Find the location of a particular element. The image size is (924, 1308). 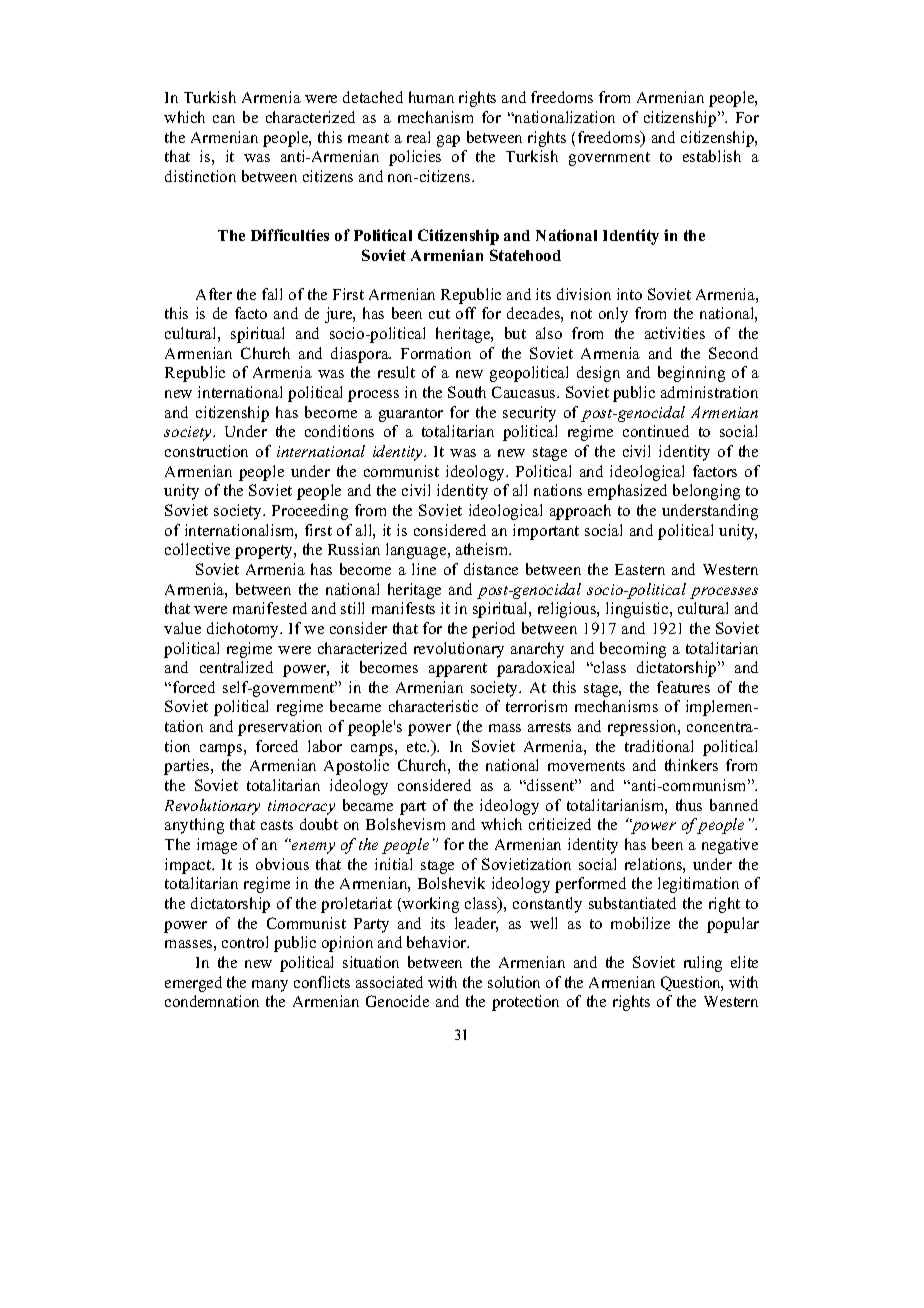

can is located at coordinates (224, 119).
